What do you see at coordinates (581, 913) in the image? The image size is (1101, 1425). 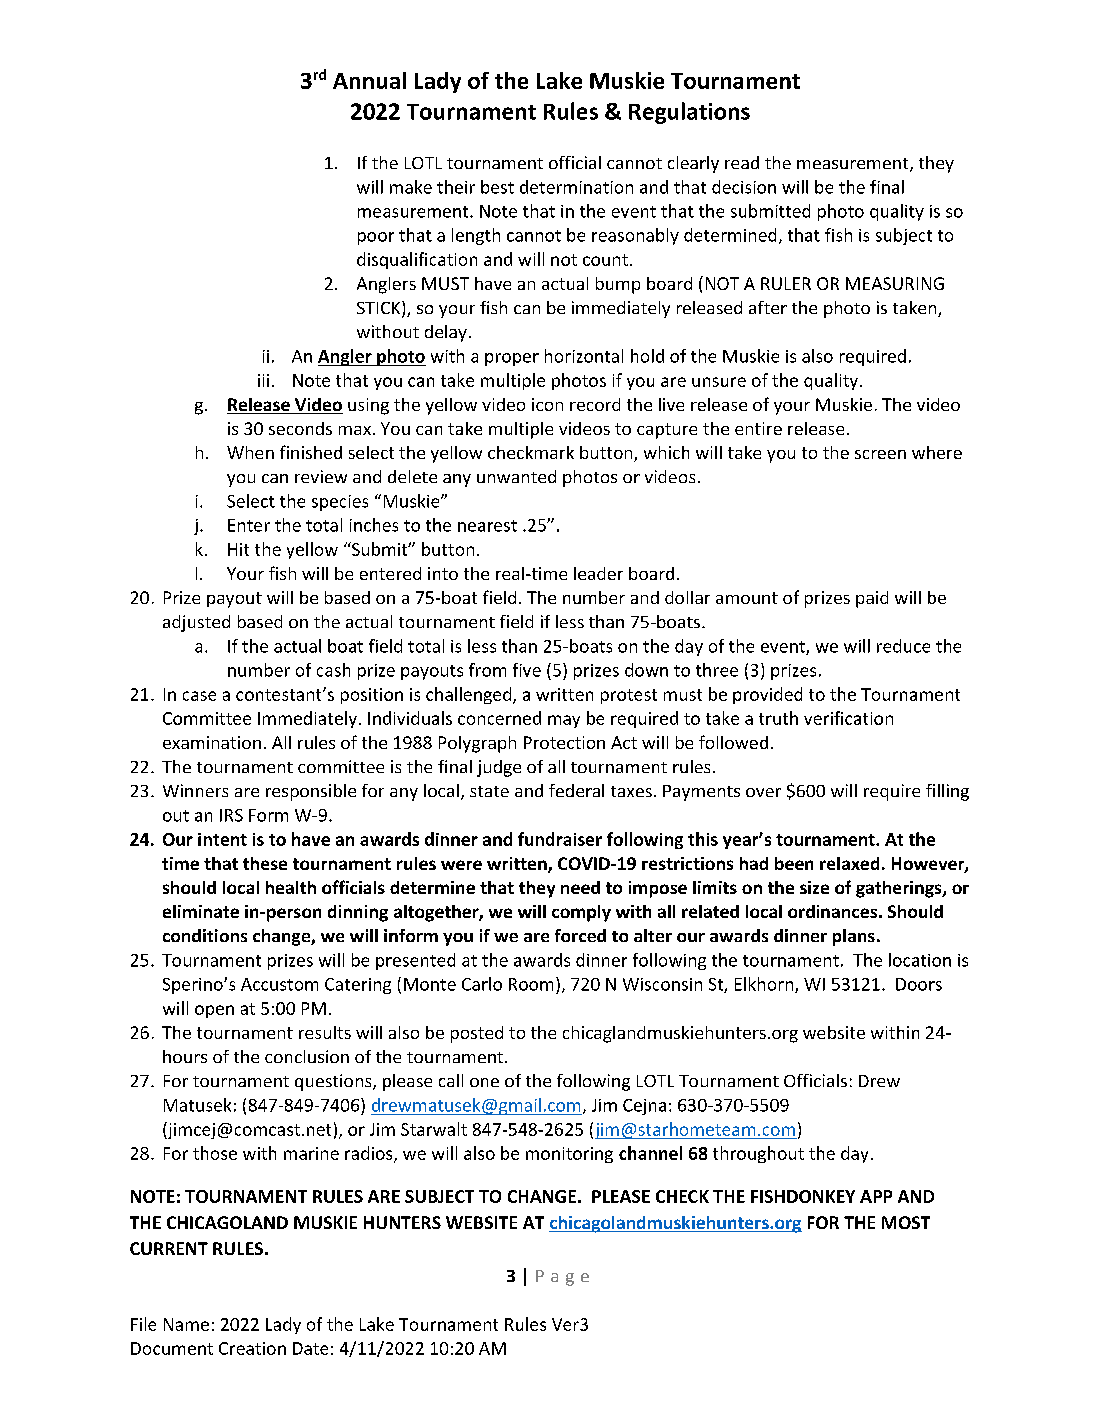 I see `comply` at bounding box center [581, 913].
